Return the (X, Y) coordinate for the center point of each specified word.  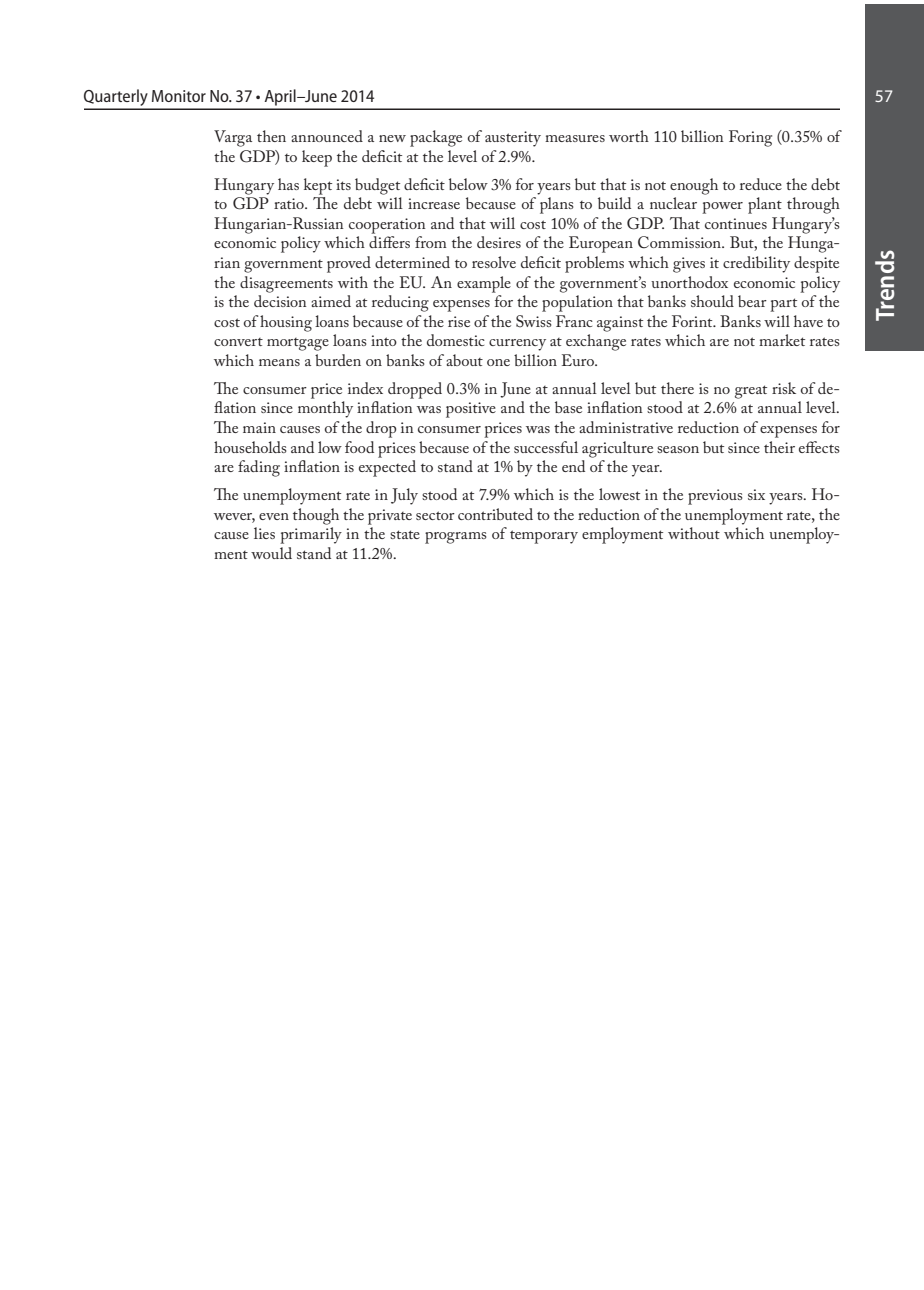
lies (264, 533)
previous (715, 497)
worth (629, 136)
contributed (495, 514)
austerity (513, 139)
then (271, 136)
